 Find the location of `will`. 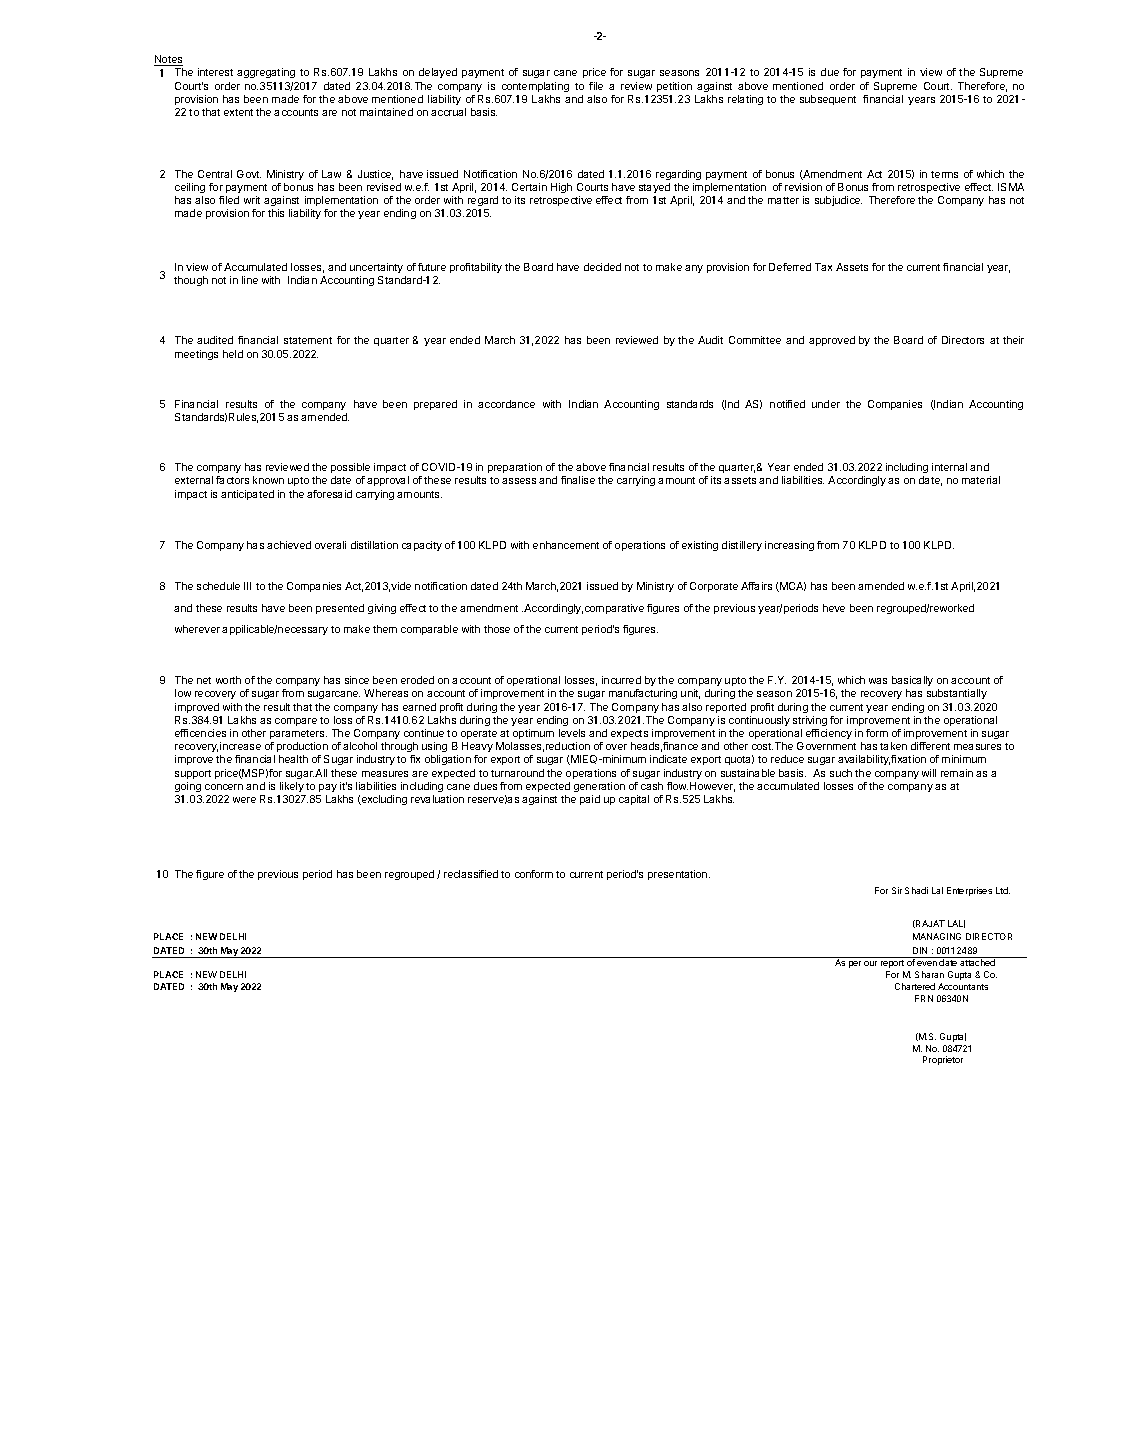

will is located at coordinates (929, 773).
